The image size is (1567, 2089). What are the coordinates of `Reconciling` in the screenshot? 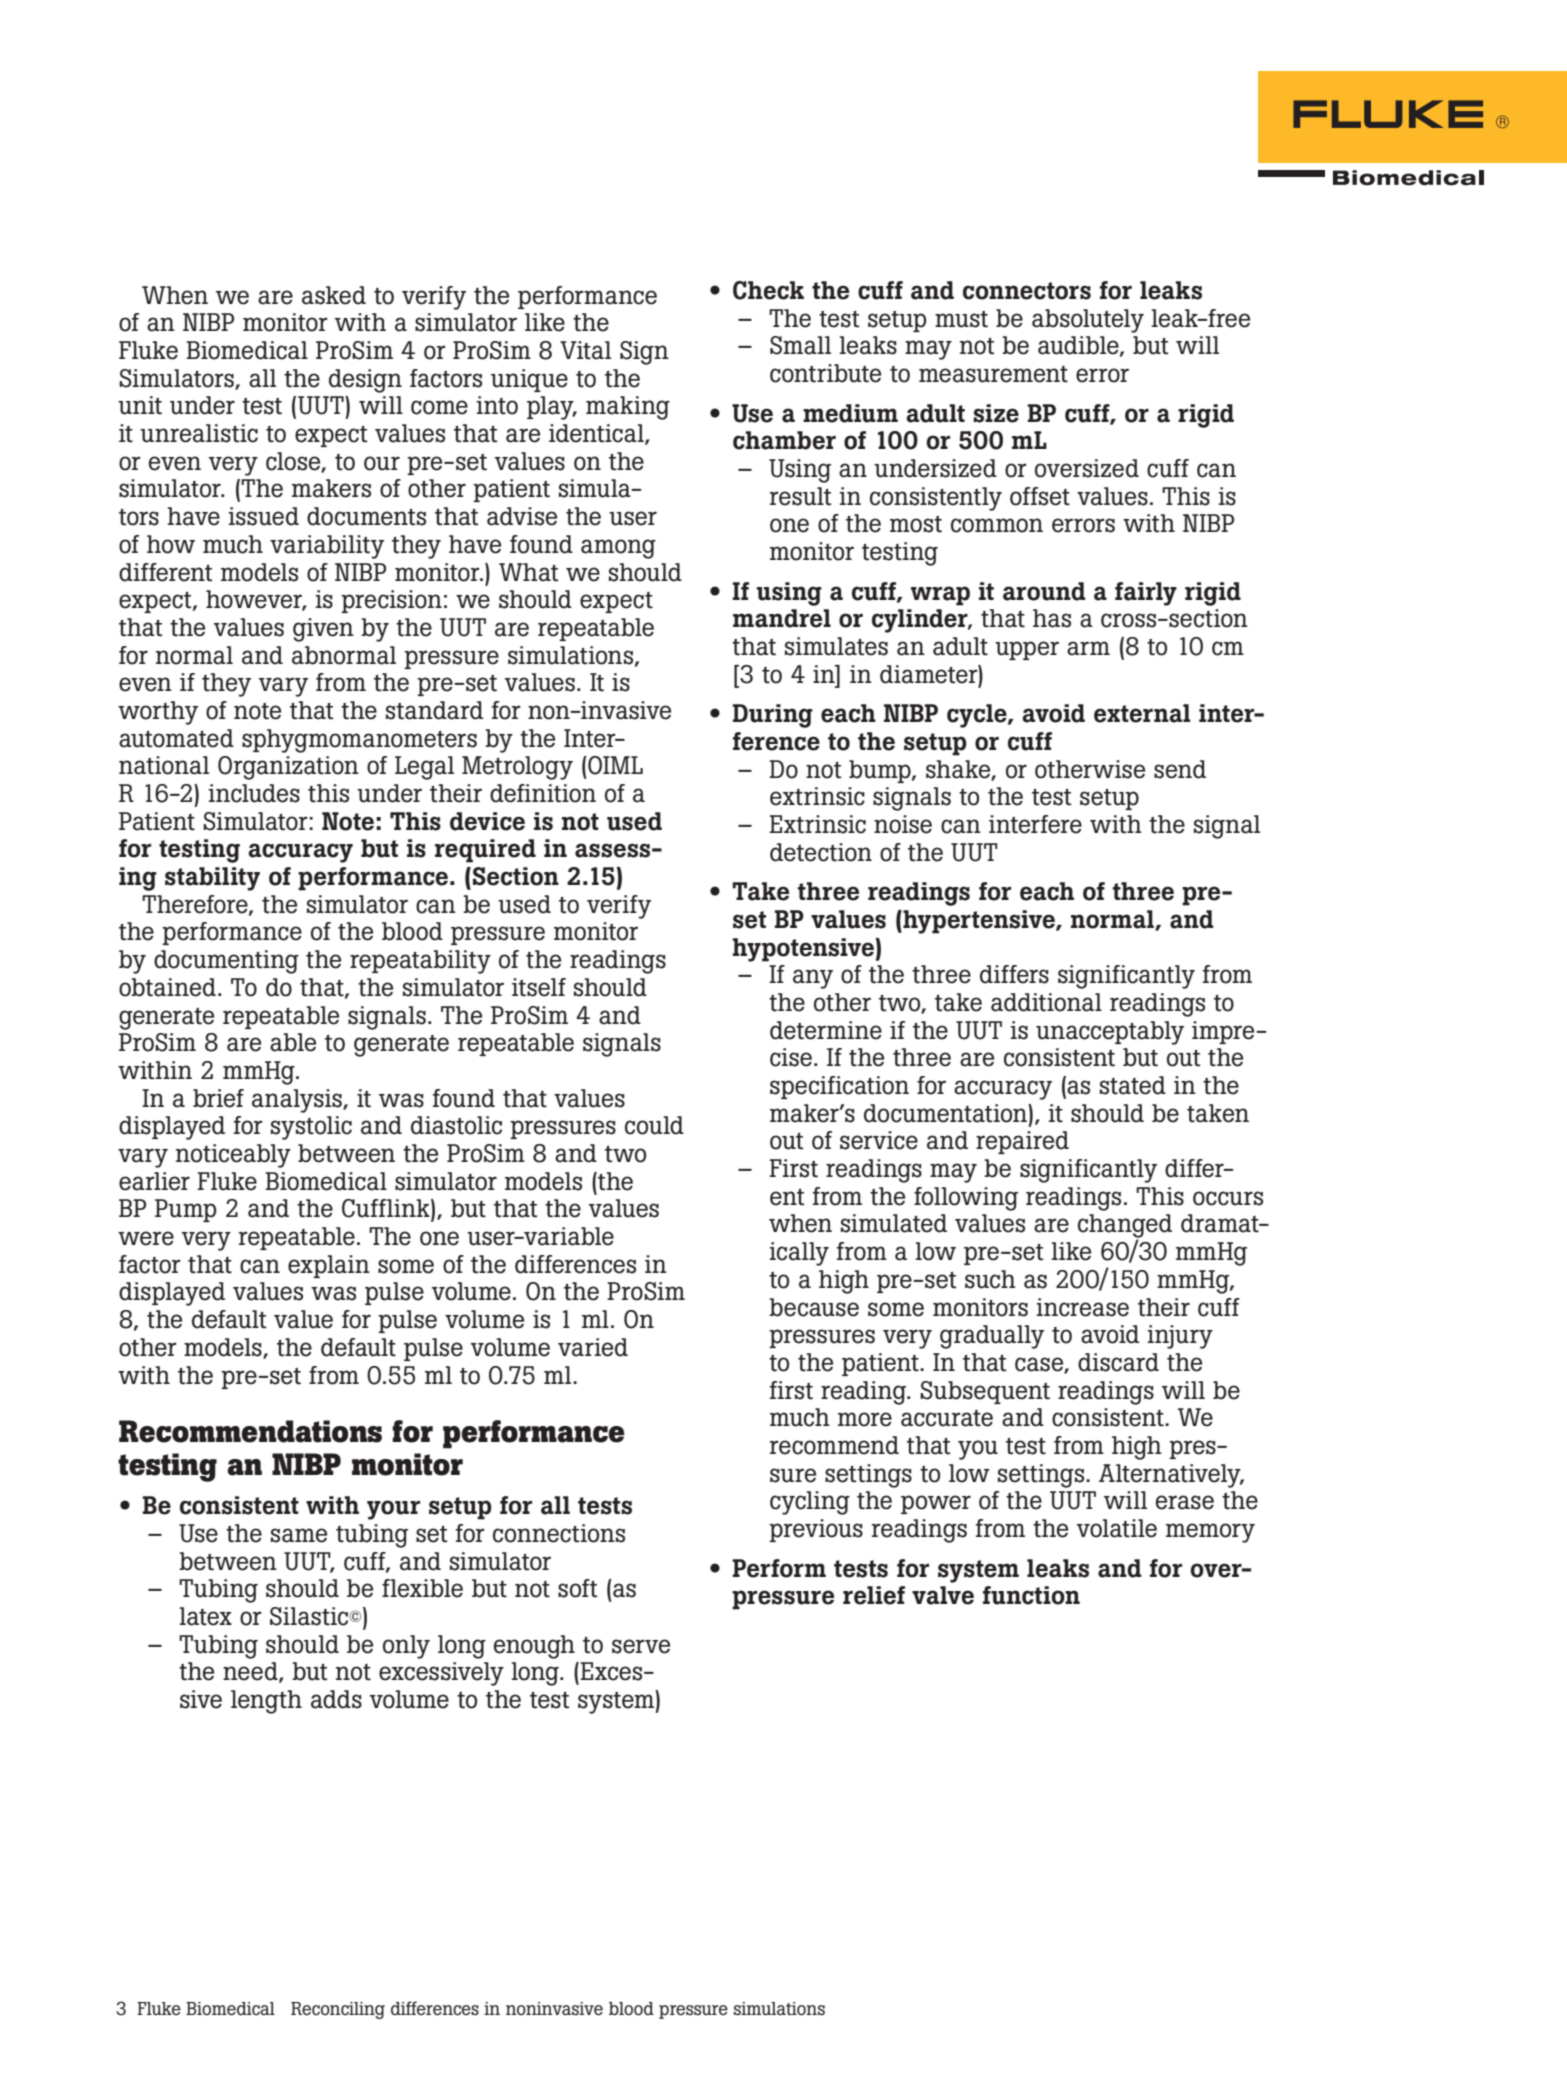 It's located at (338, 2010).
